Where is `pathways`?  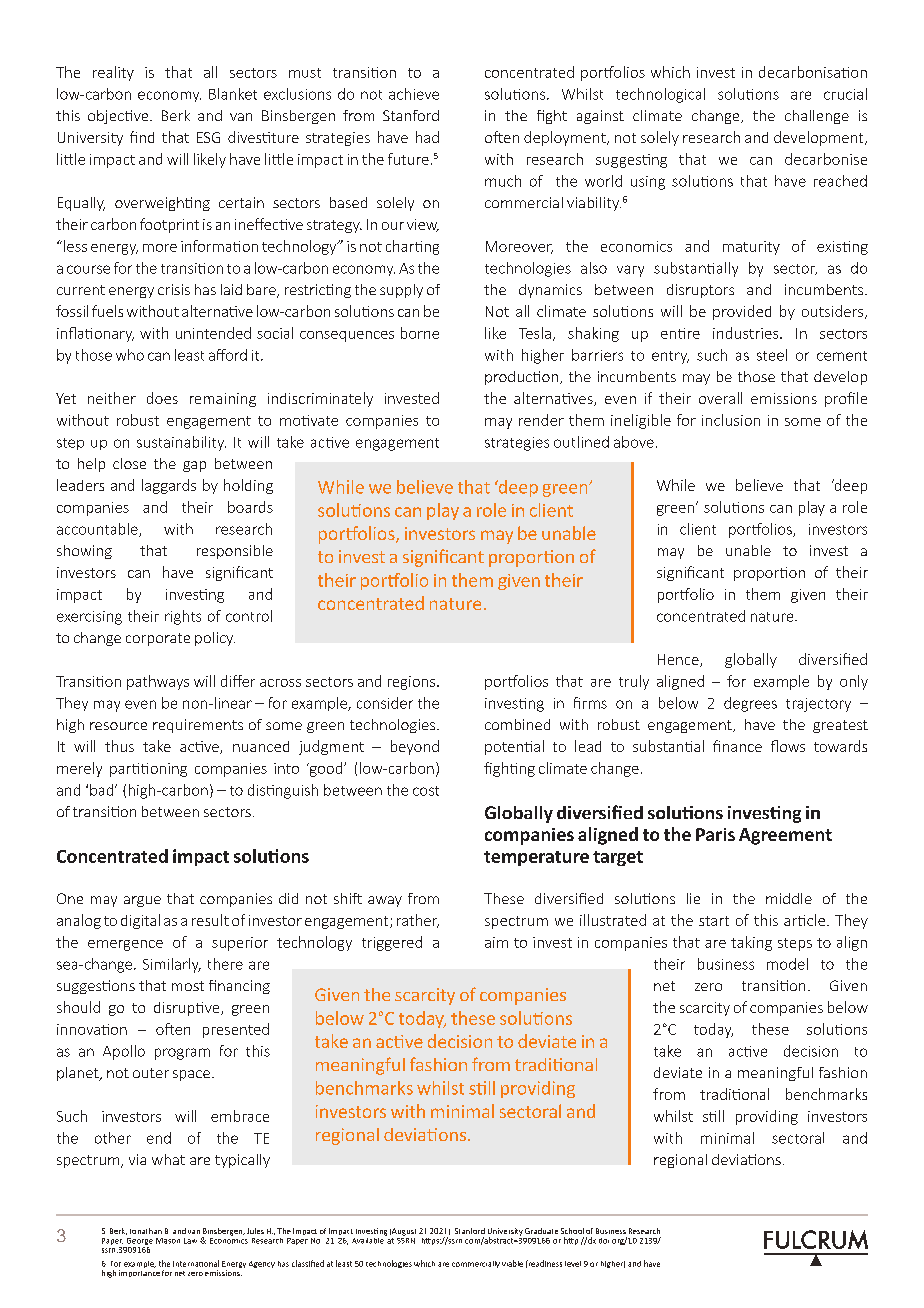
pathways is located at coordinates (158, 682).
